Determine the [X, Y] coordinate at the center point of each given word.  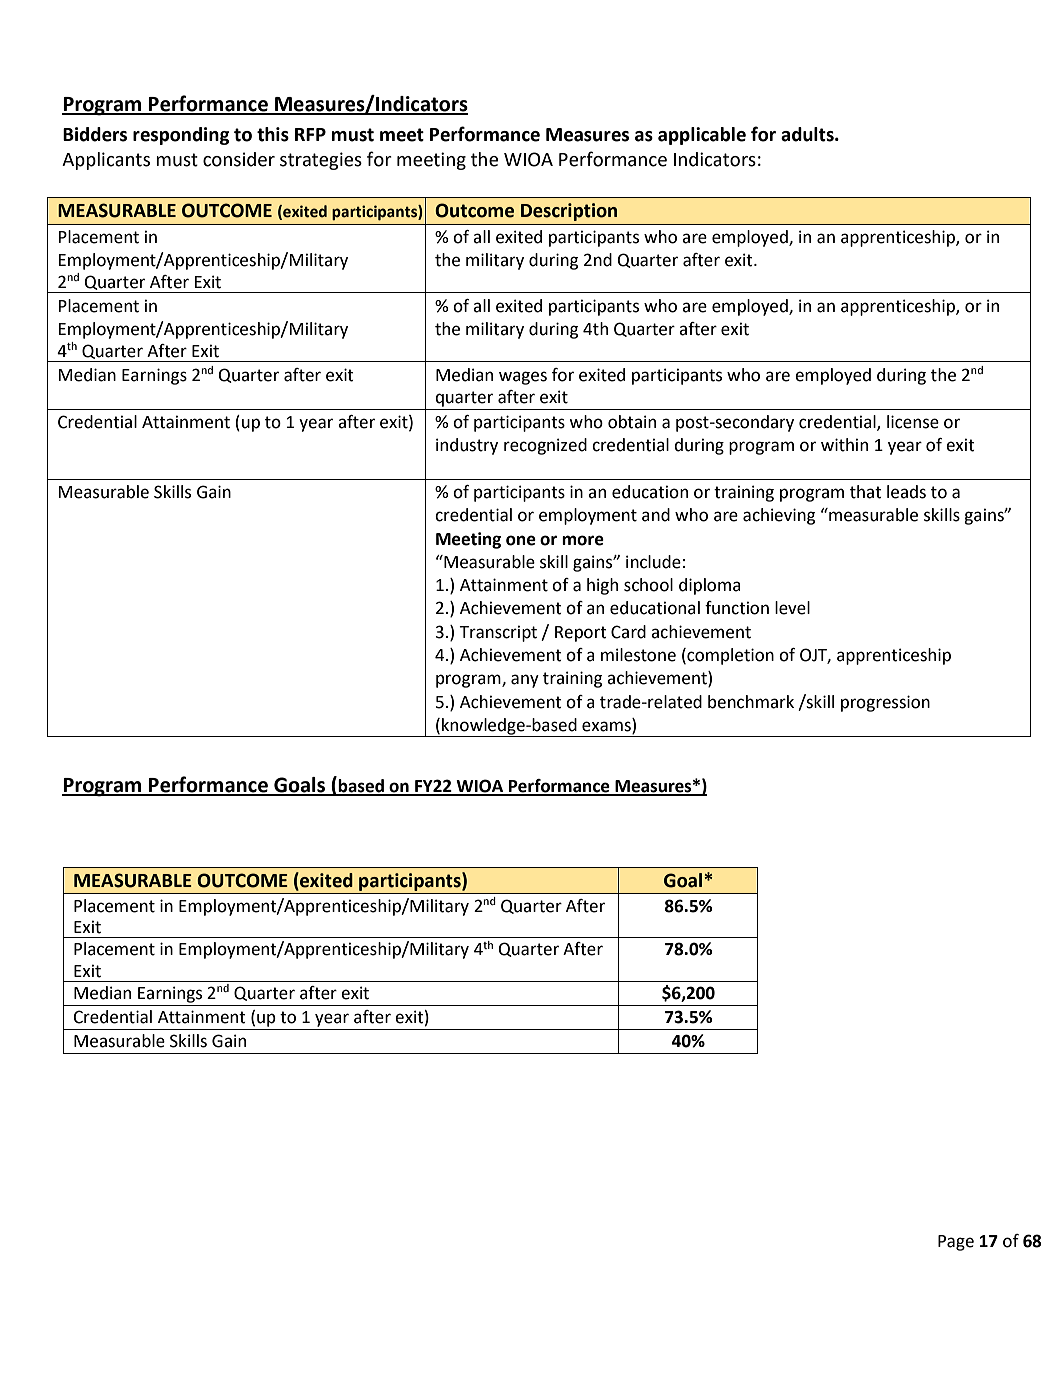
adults [808, 134]
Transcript [498, 633]
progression [885, 703]
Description [569, 212]
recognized [545, 446]
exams [607, 727]
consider [239, 159]
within [844, 445]
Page [956, 1243]
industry [467, 446]
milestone [638, 655]
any [525, 681]
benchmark [751, 702]
